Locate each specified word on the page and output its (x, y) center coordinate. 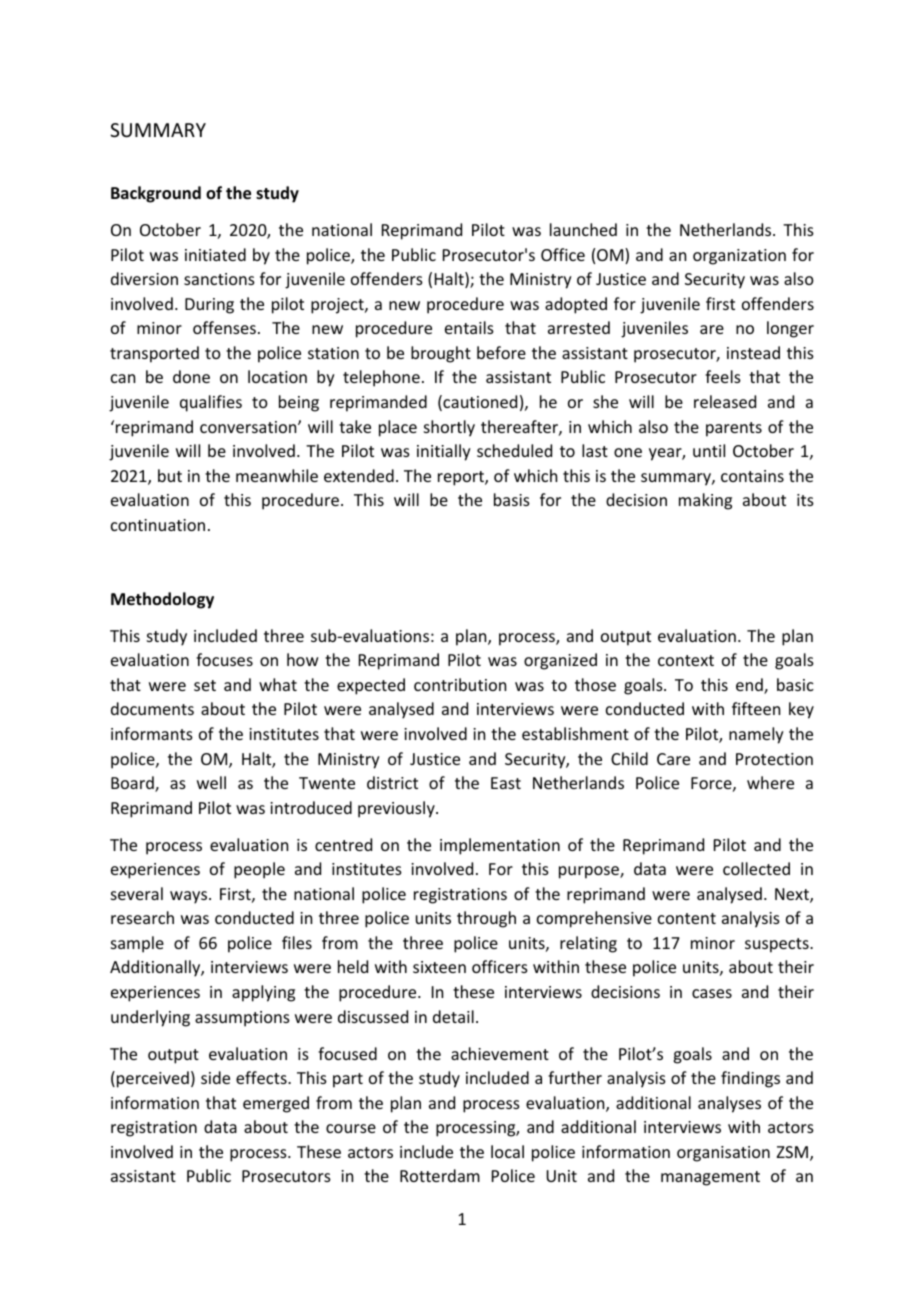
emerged (276, 1104)
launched (583, 229)
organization (739, 257)
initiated (215, 254)
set (205, 685)
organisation (723, 1154)
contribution (460, 684)
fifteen (756, 708)
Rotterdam (440, 1175)
